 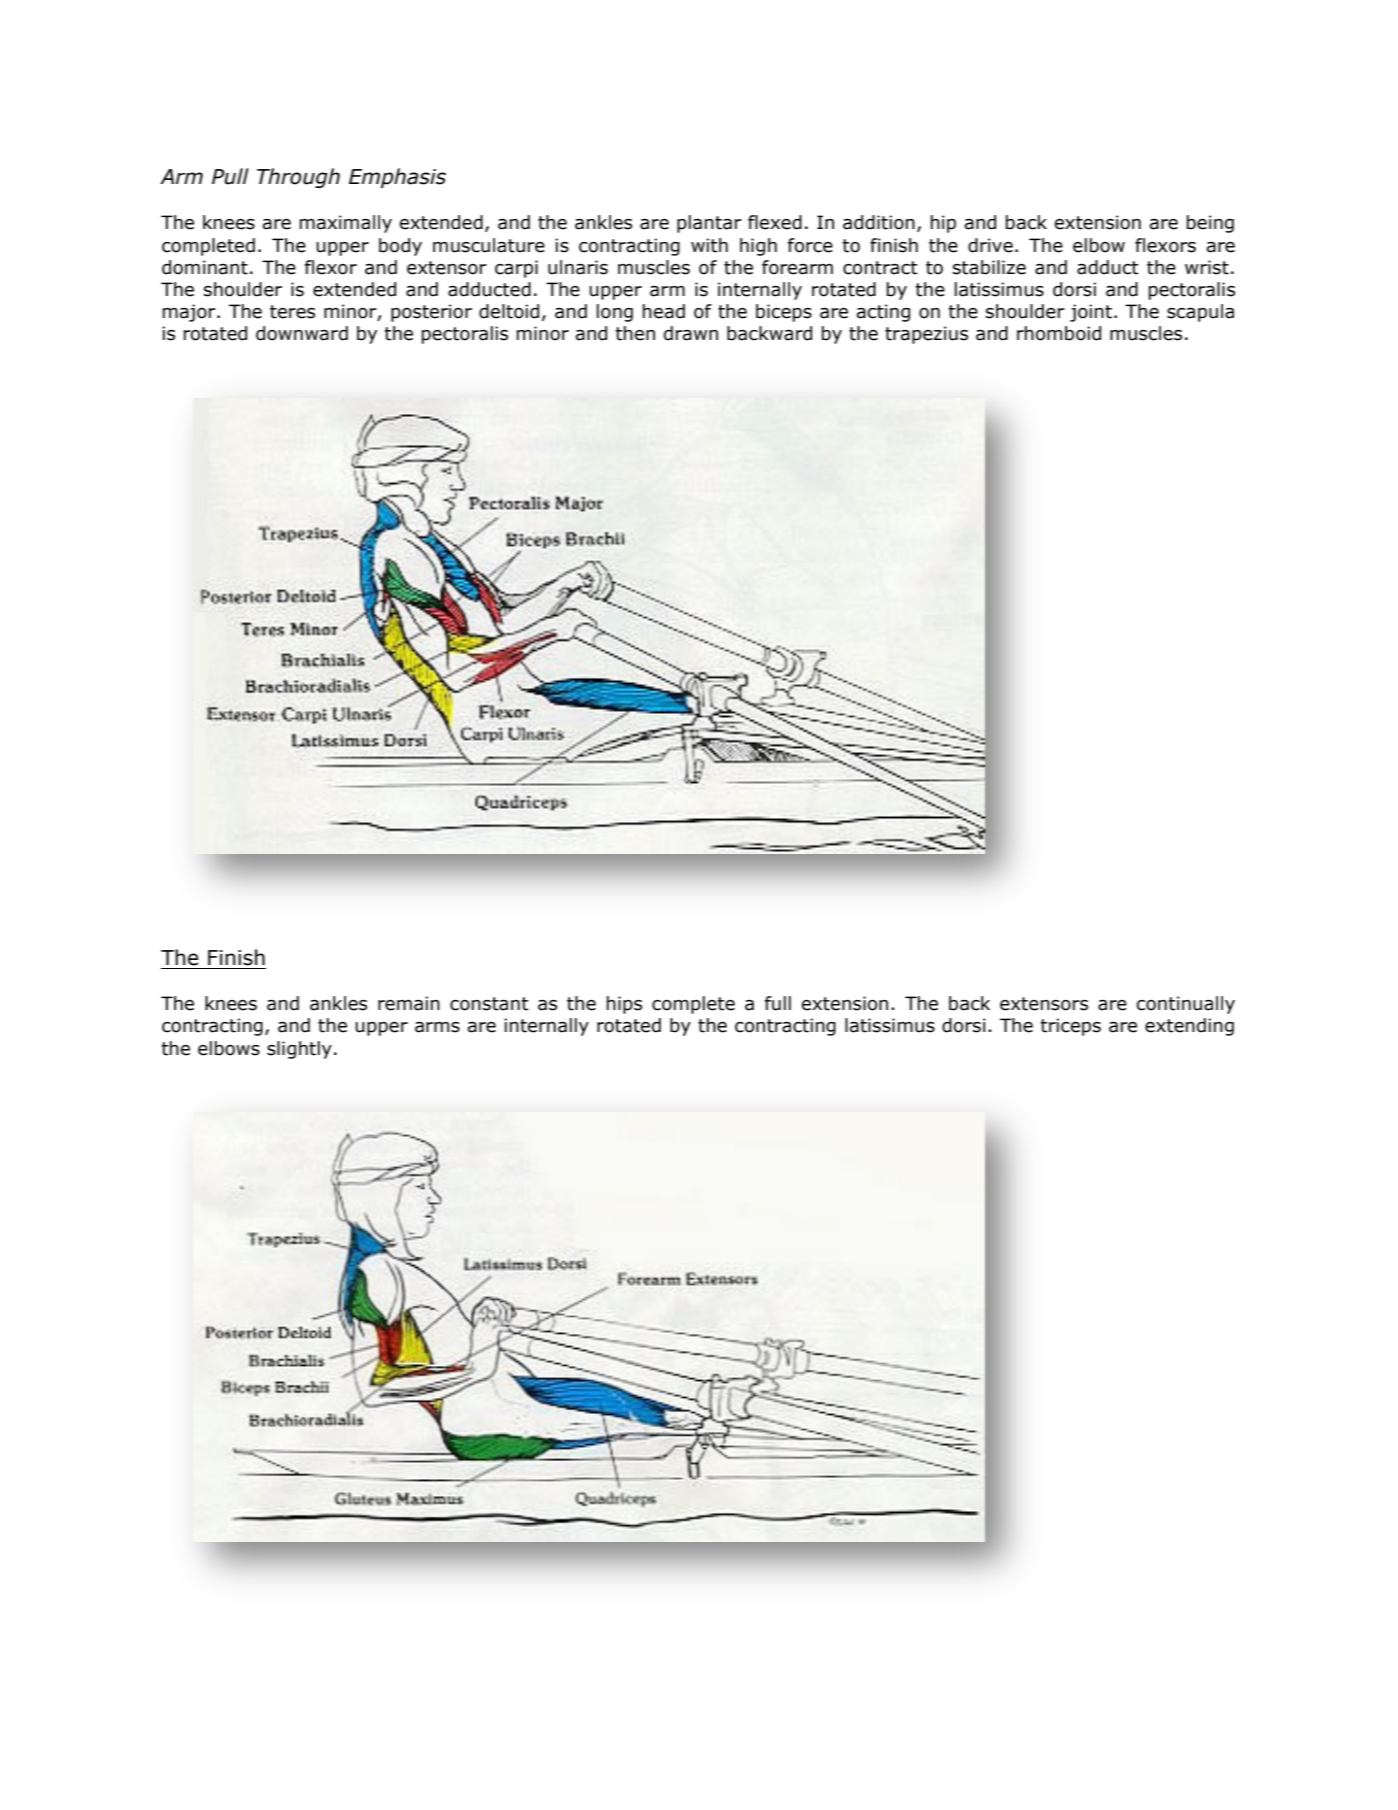 I want to click on downward, so click(x=302, y=333).
